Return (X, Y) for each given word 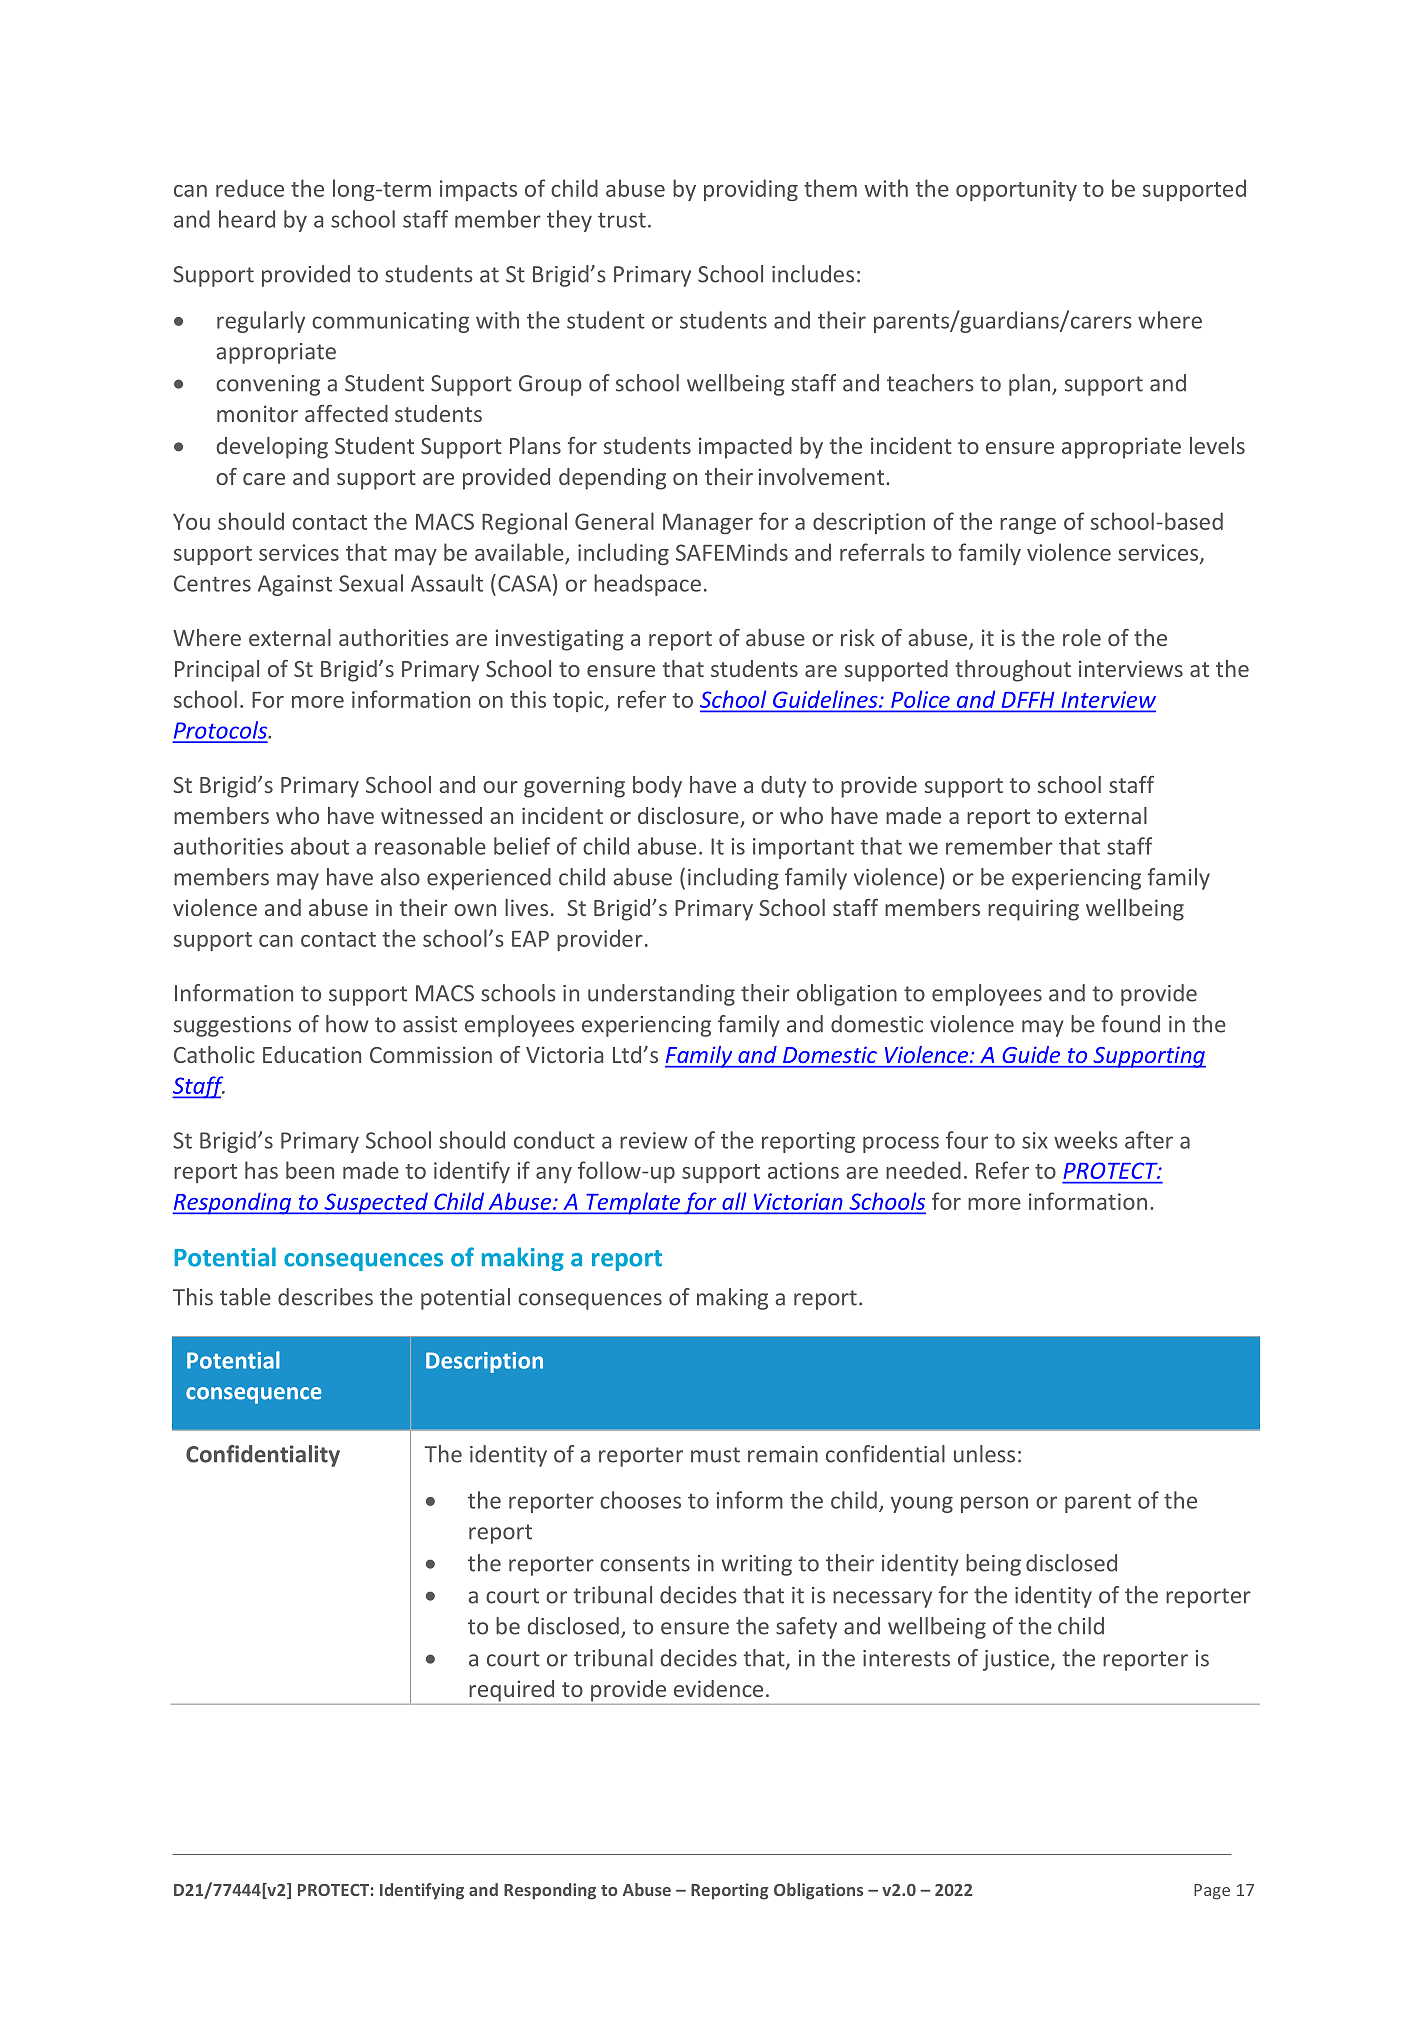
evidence (718, 1688)
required (511, 1691)
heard (247, 219)
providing (751, 190)
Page (1212, 1892)
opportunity (1016, 190)
